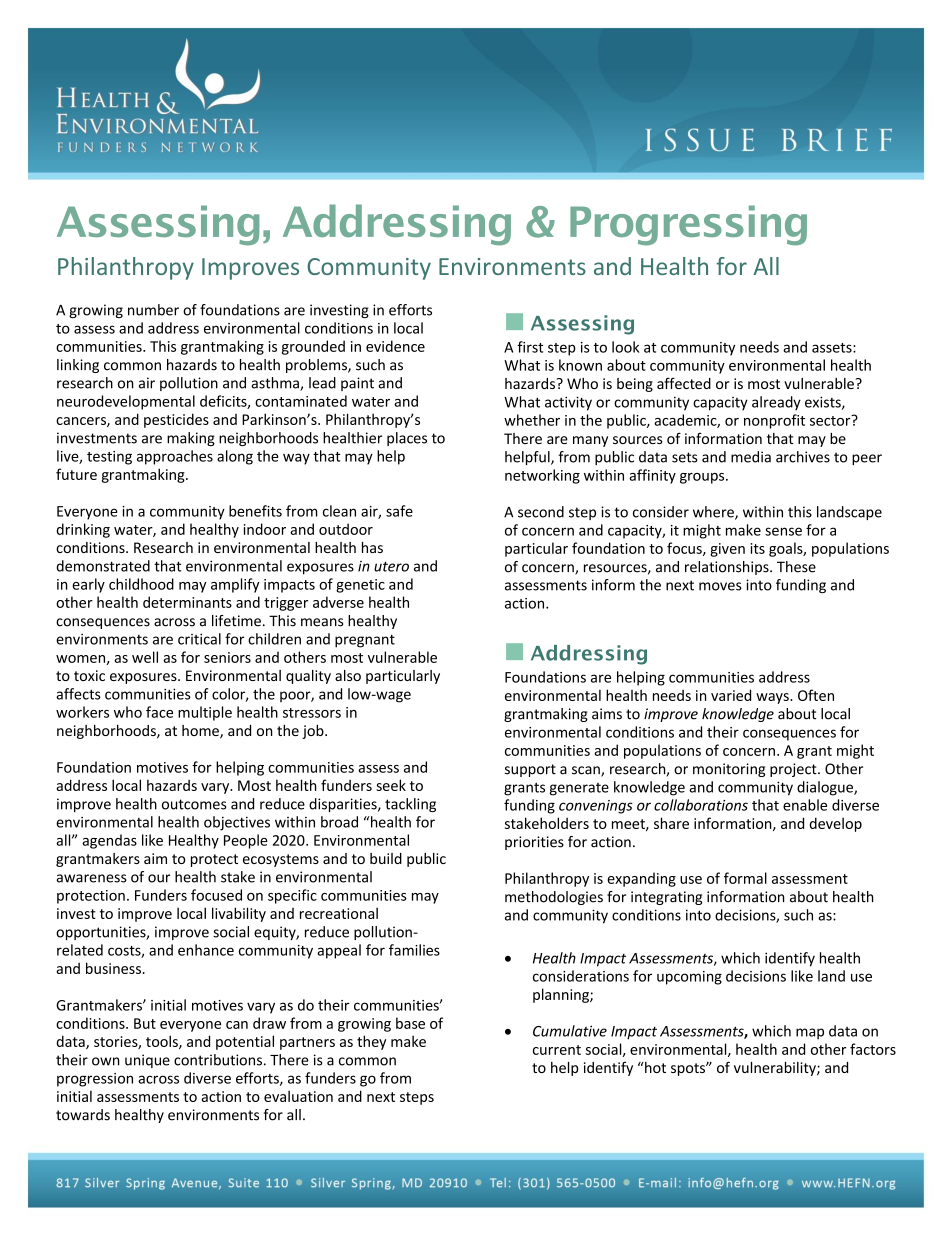 This screenshot has width=952, height=1233. What do you see at coordinates (541, 512) in the screenshot?
I see `second` at bounding box center [541, 512].
